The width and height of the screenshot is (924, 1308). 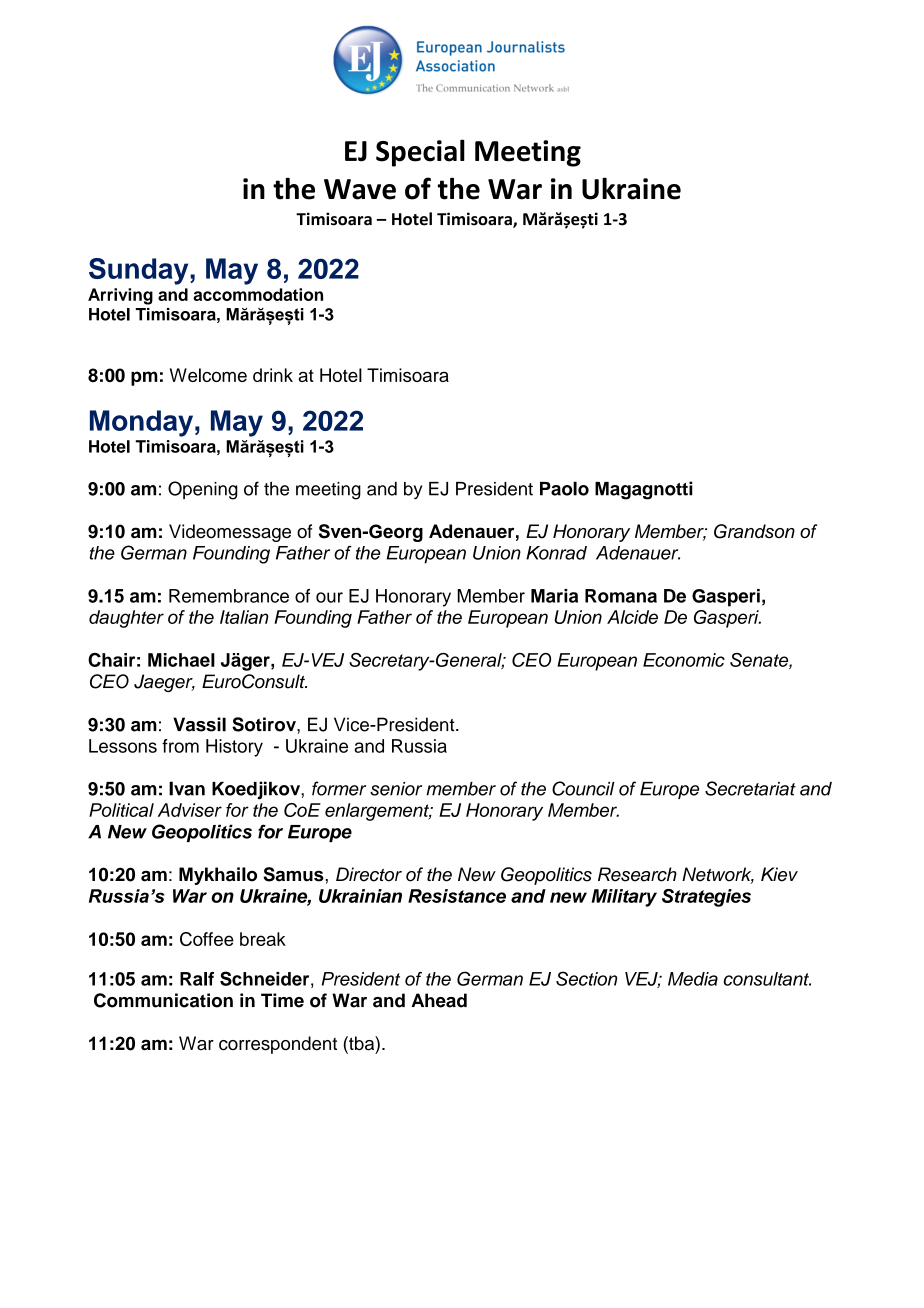 I want to click on Sunday, so click(x=140, y=271).
